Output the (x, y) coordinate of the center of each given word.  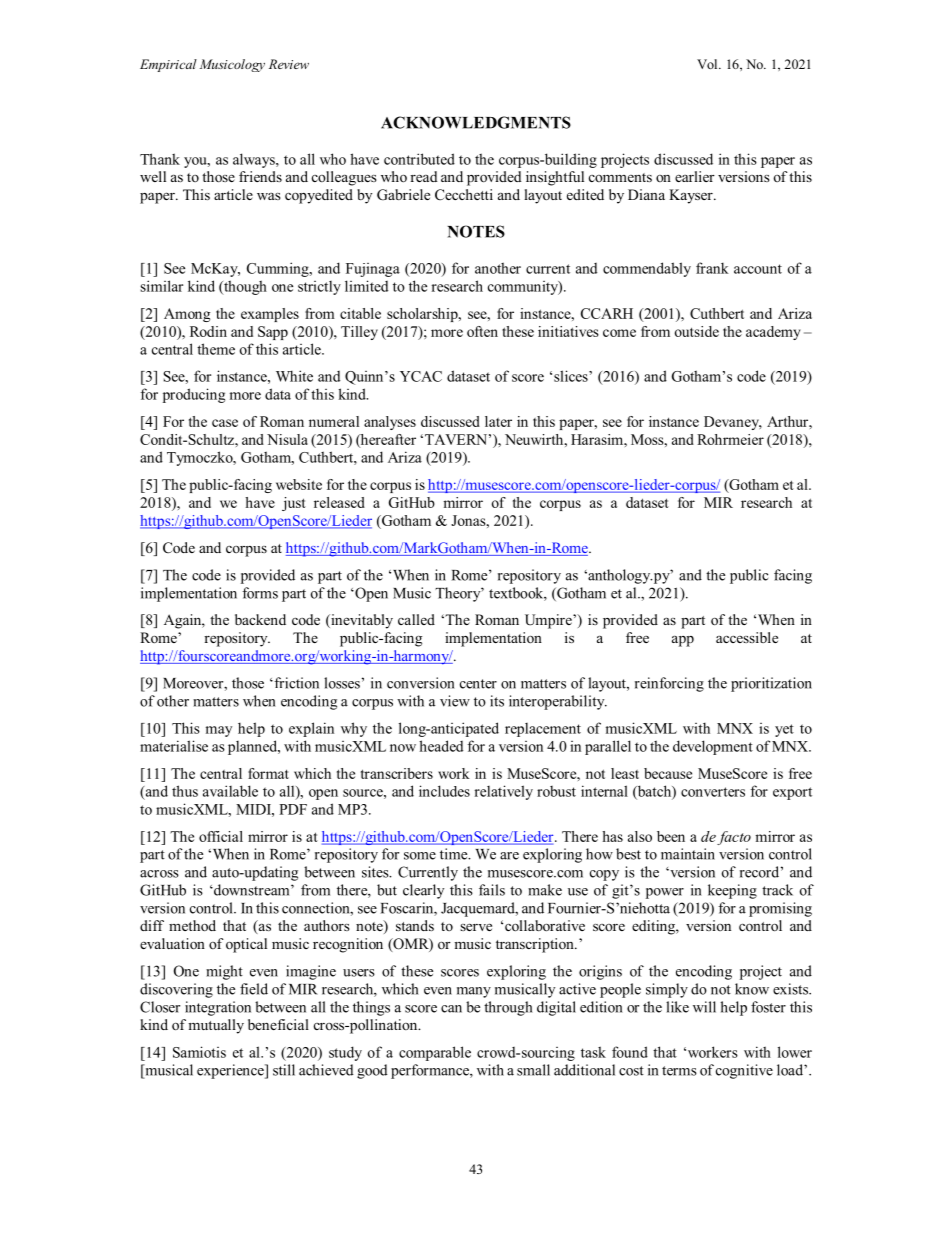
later (498, 421)
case (225, 423)
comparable (435, 1053)
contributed (419, 159)
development (713, 747)
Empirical (168, 65)
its (497, 701)
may (219, 731)
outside (697, 331)
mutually (216, 1026)
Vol (708, 64)
